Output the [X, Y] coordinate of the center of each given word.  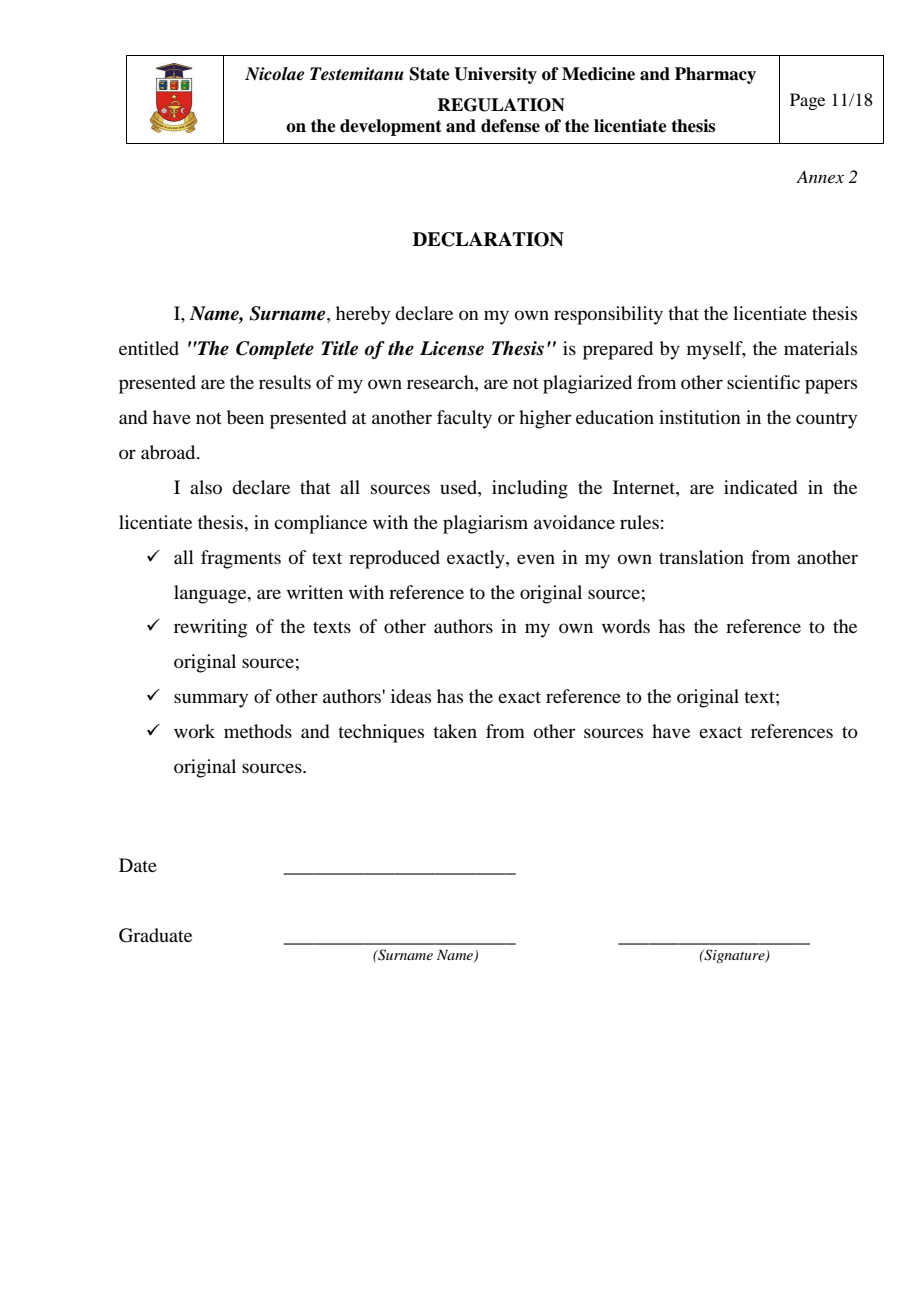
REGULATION [501, 105]
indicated [761, 487]
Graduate [155, 935]
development [391, 127]
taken [455, 731]
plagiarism [485, 524]
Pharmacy [715, 75]
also [206, 487]
